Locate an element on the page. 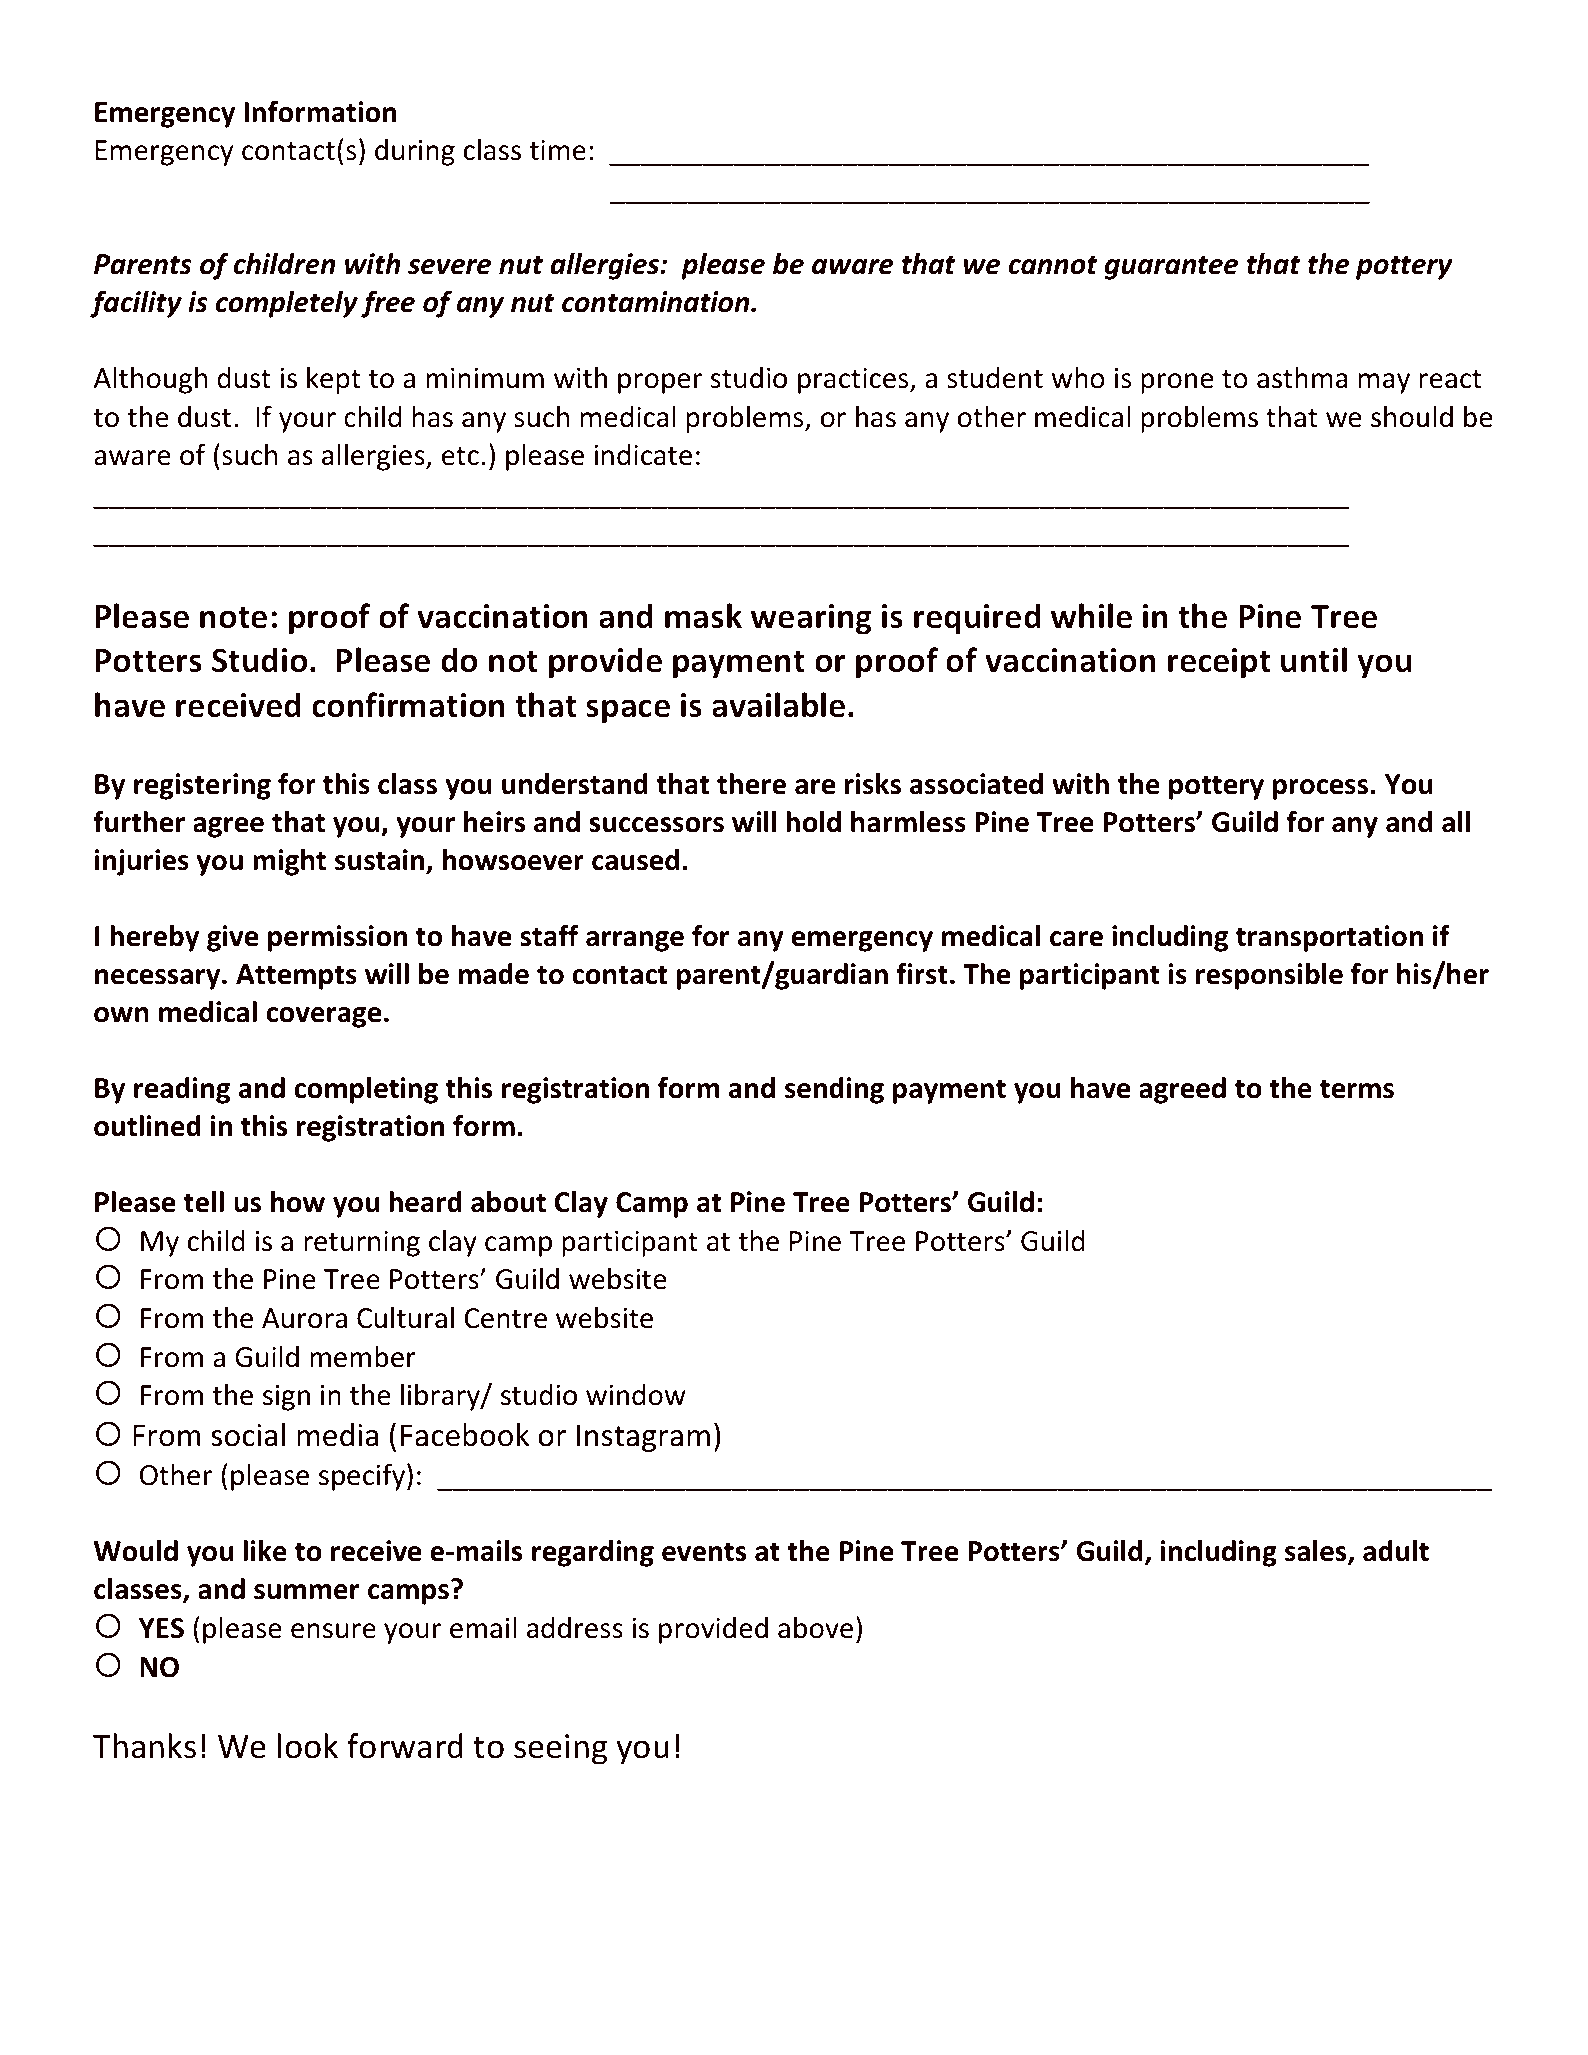  look is located at coordinates (307, 1746).
